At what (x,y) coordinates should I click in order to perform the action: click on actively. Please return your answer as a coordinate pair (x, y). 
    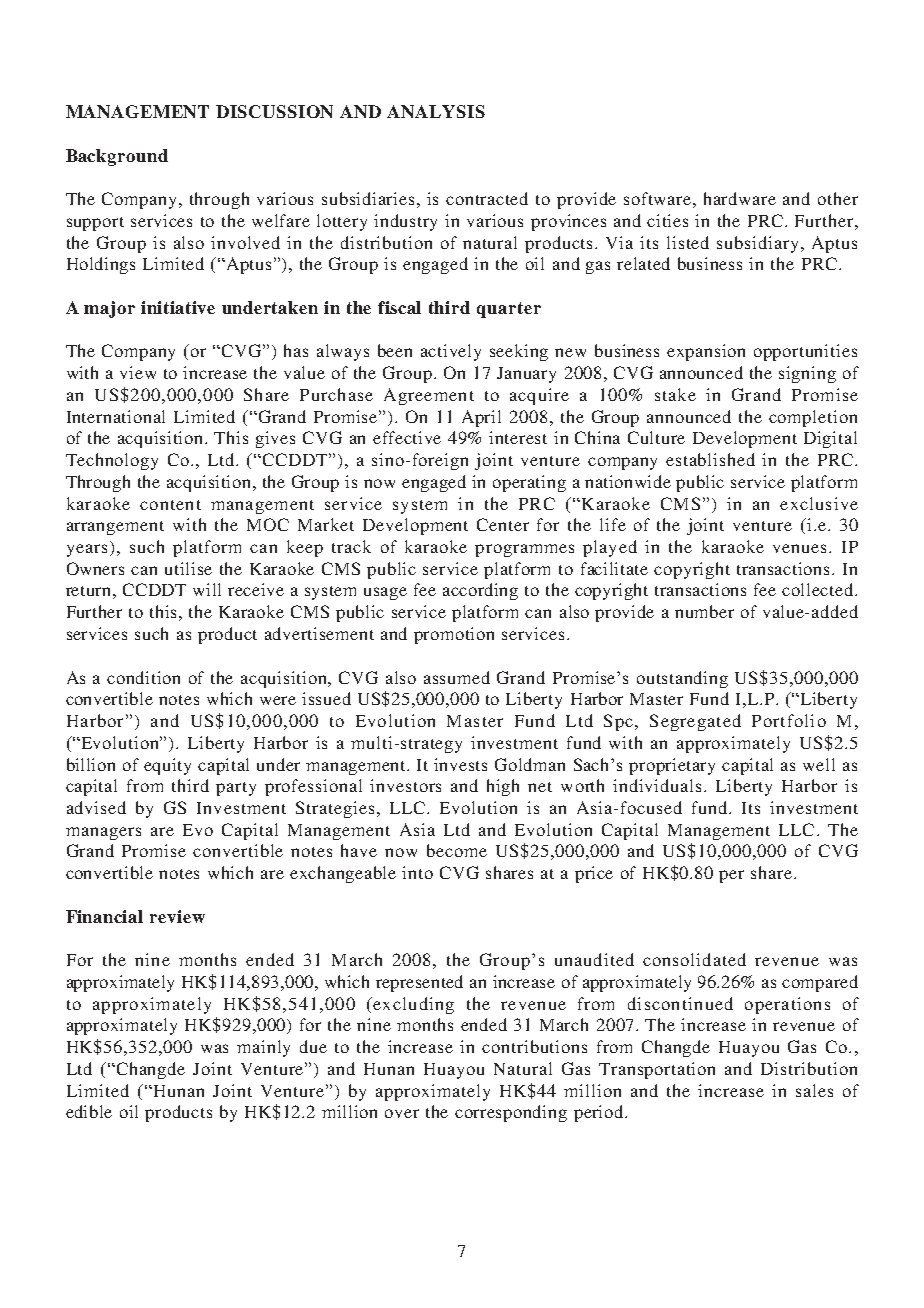
    Looking at the image, I should click on (451, 352).
